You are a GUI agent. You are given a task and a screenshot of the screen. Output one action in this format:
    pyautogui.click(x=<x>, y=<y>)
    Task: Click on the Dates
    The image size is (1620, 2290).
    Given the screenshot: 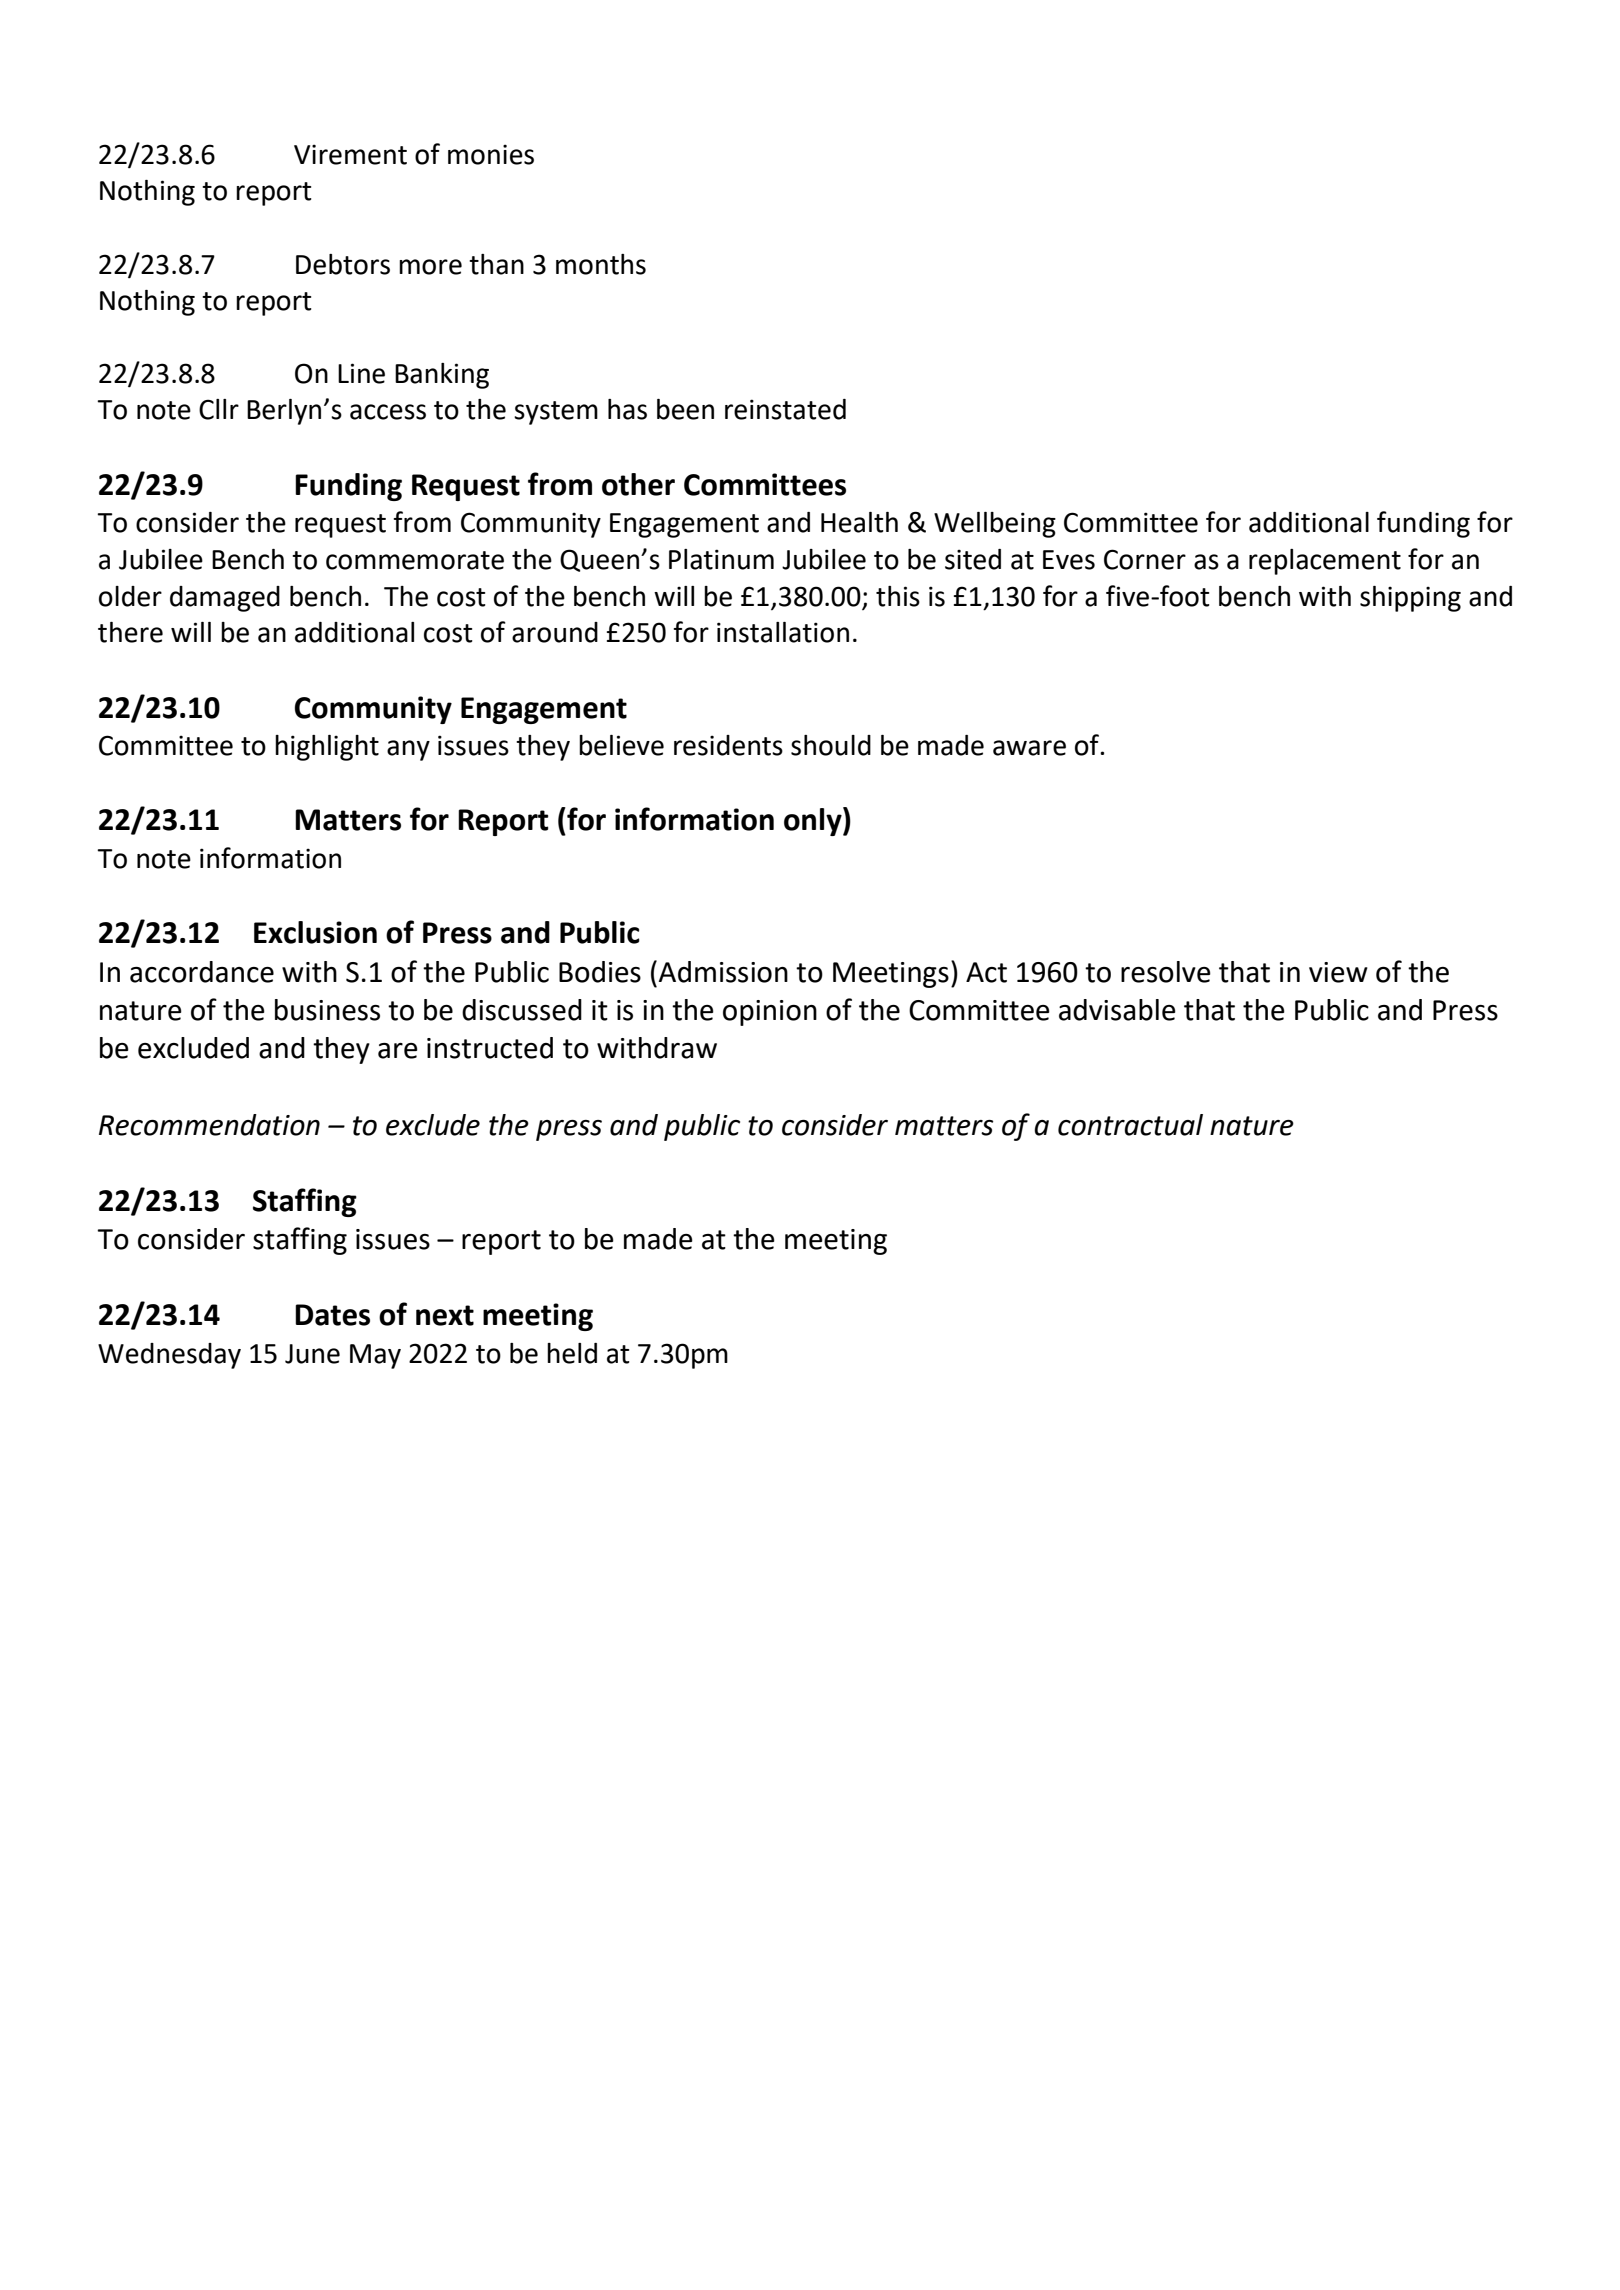 What is the action you would take?
    pyautogui.click(x=332, y=1315)
